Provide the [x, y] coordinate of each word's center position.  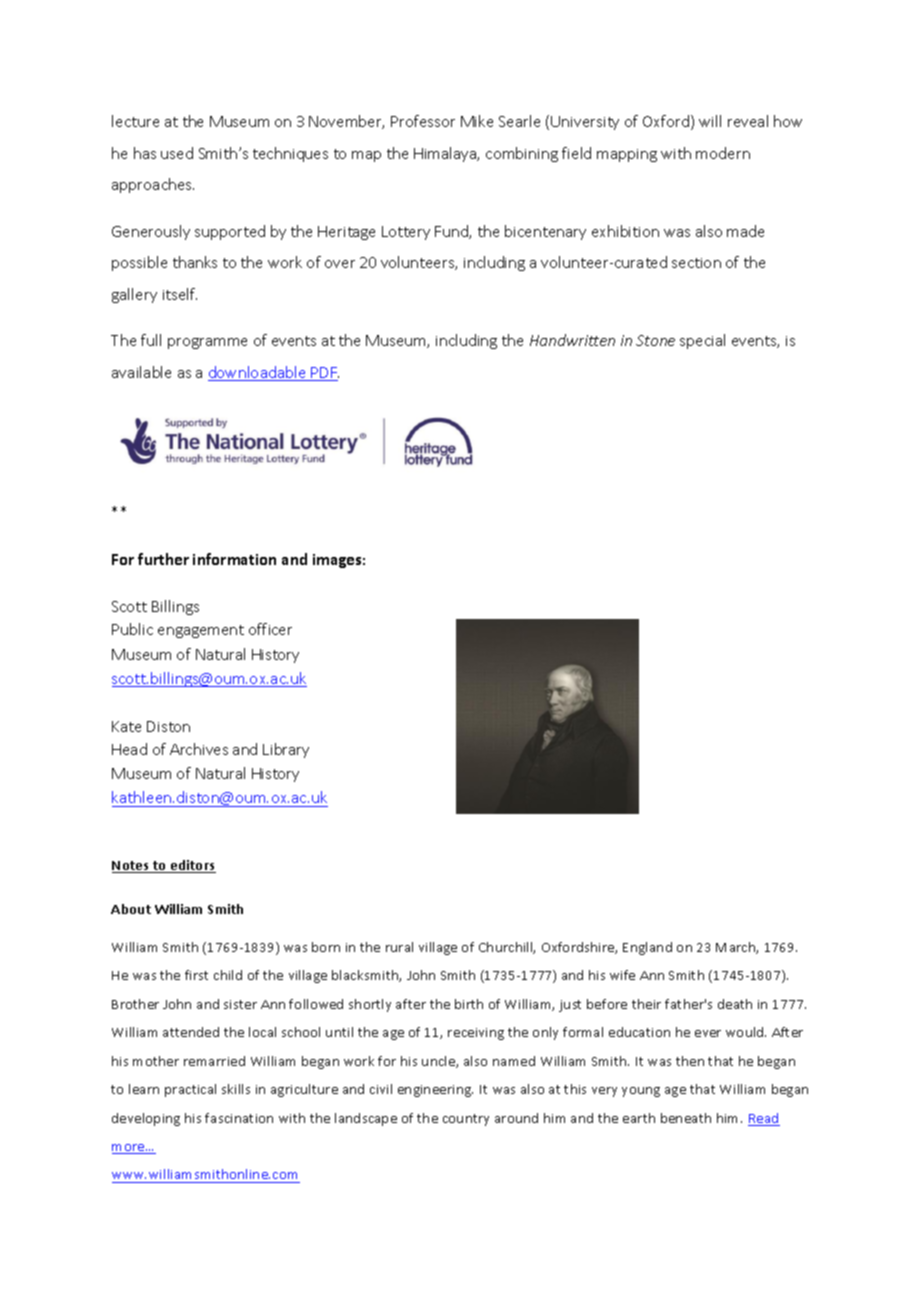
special [702, 341]
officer [270, 629]
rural [399, 947]
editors [192, 866]
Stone [655, 340]
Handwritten [572, 340]
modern [723, 153]
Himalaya [446, 154]
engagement [201, 631]
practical [190, 1090]
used [177, 153]
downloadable [258, 373]
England [647, 948]
